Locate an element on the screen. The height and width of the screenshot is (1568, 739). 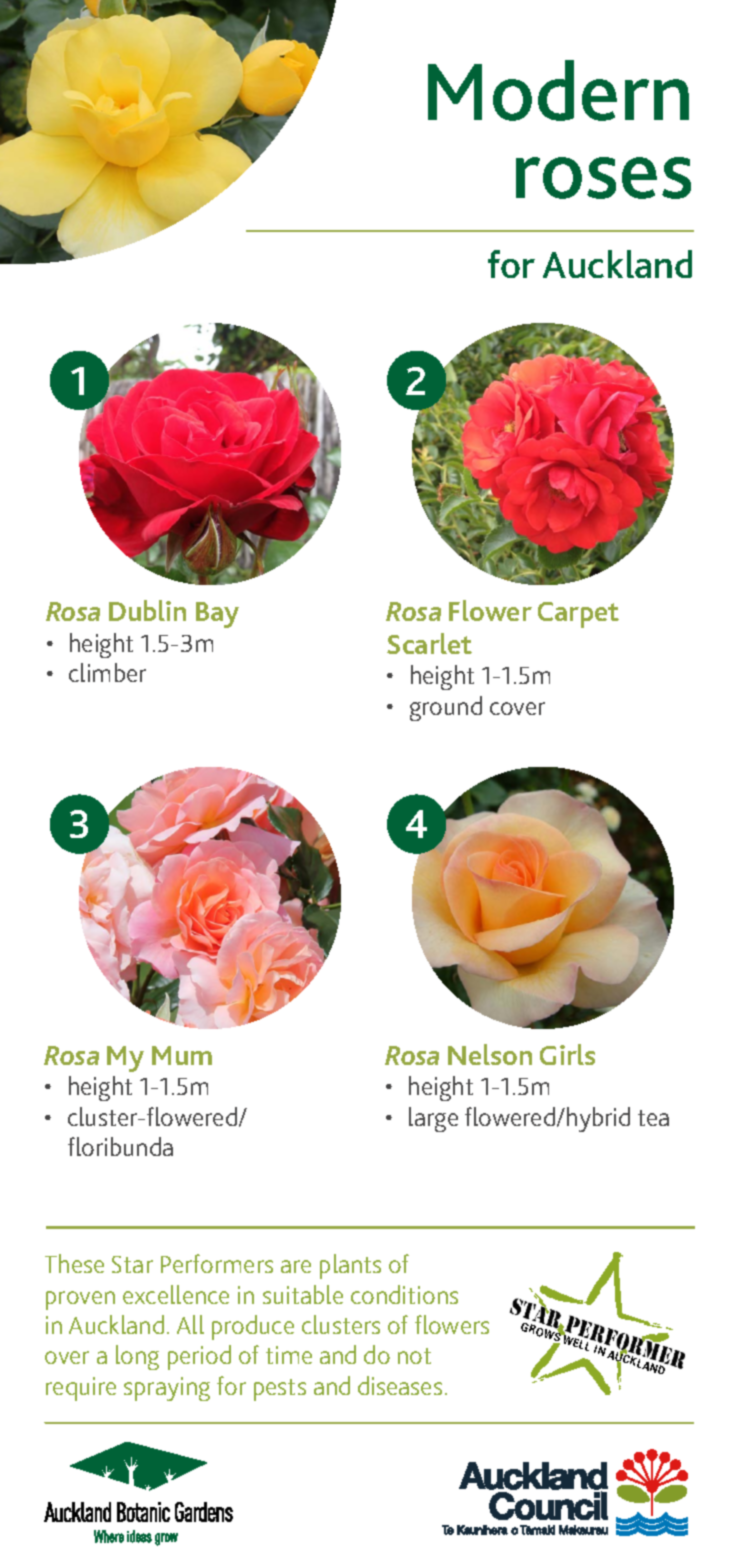
diseases is located at coordinates (400, 1385).
